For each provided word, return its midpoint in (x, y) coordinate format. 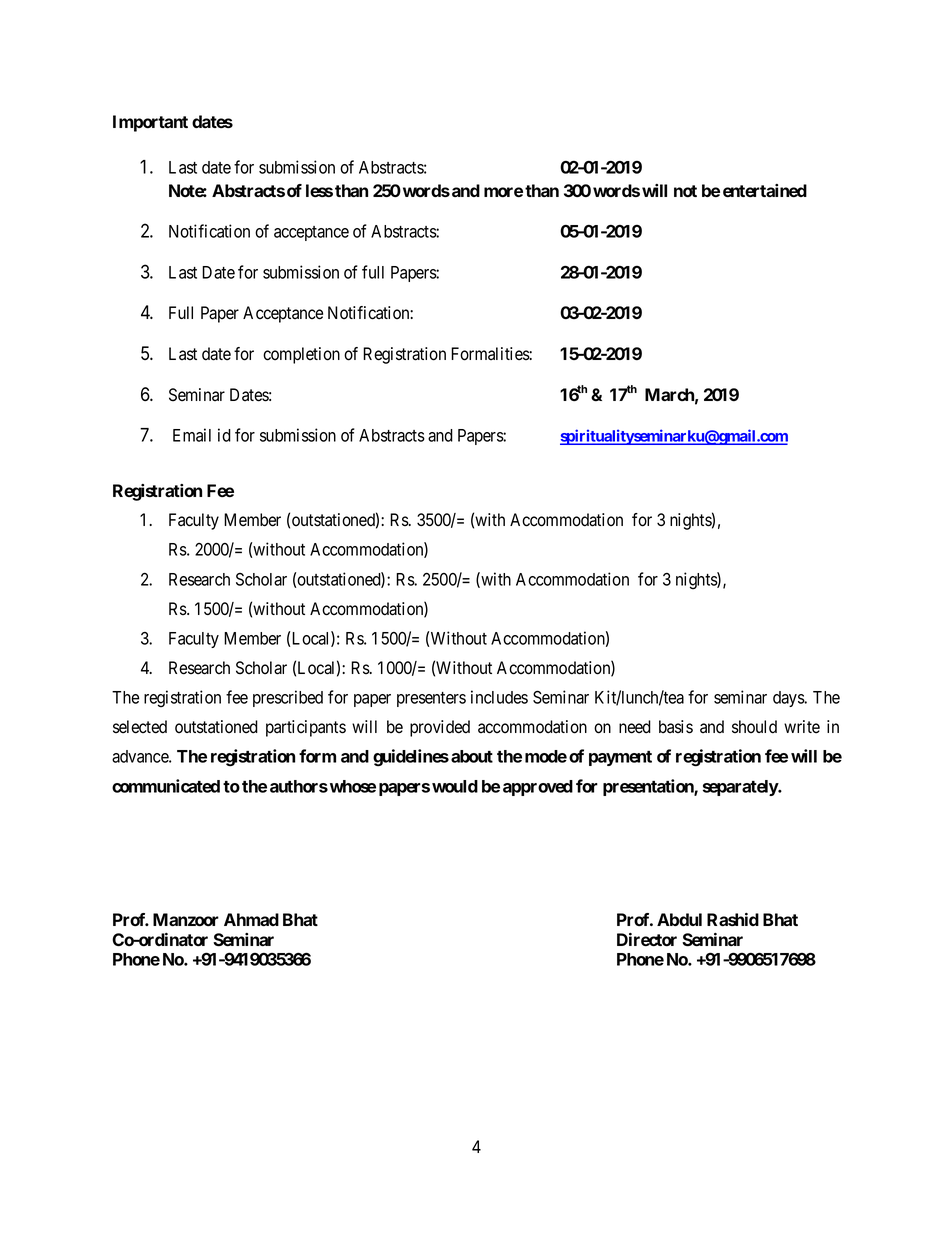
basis (676, 727)
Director (647, 939)
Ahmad (251, 919)
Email (192, 435)
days (789, 699)
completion (301, 355)
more (503, 192)
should (754, 727)
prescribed (288, 698)
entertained (765, 190)
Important (150, 123)
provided (440, 728)
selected (140, 727)
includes (499, 697)
